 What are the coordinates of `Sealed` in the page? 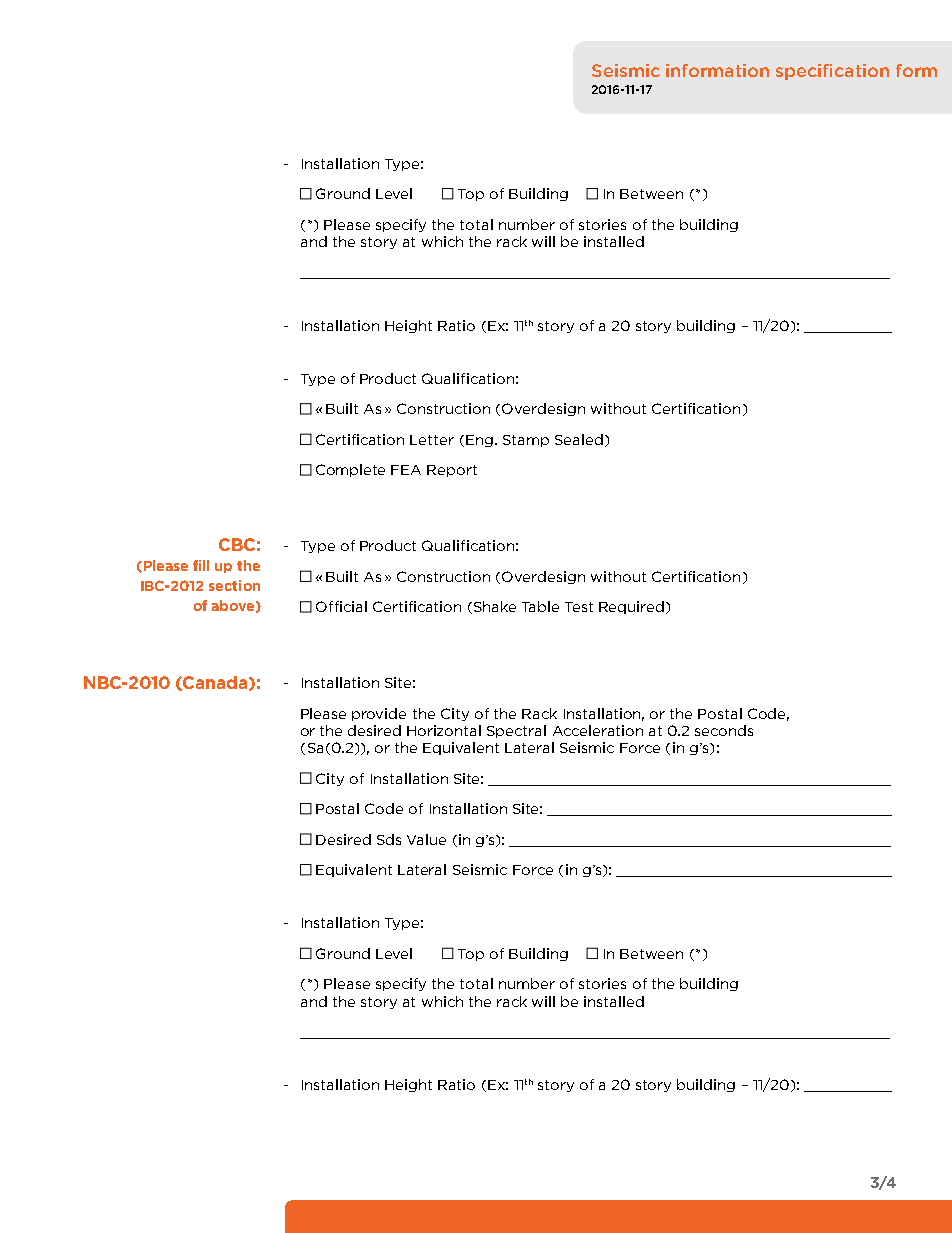 It's located at (579, 439).
